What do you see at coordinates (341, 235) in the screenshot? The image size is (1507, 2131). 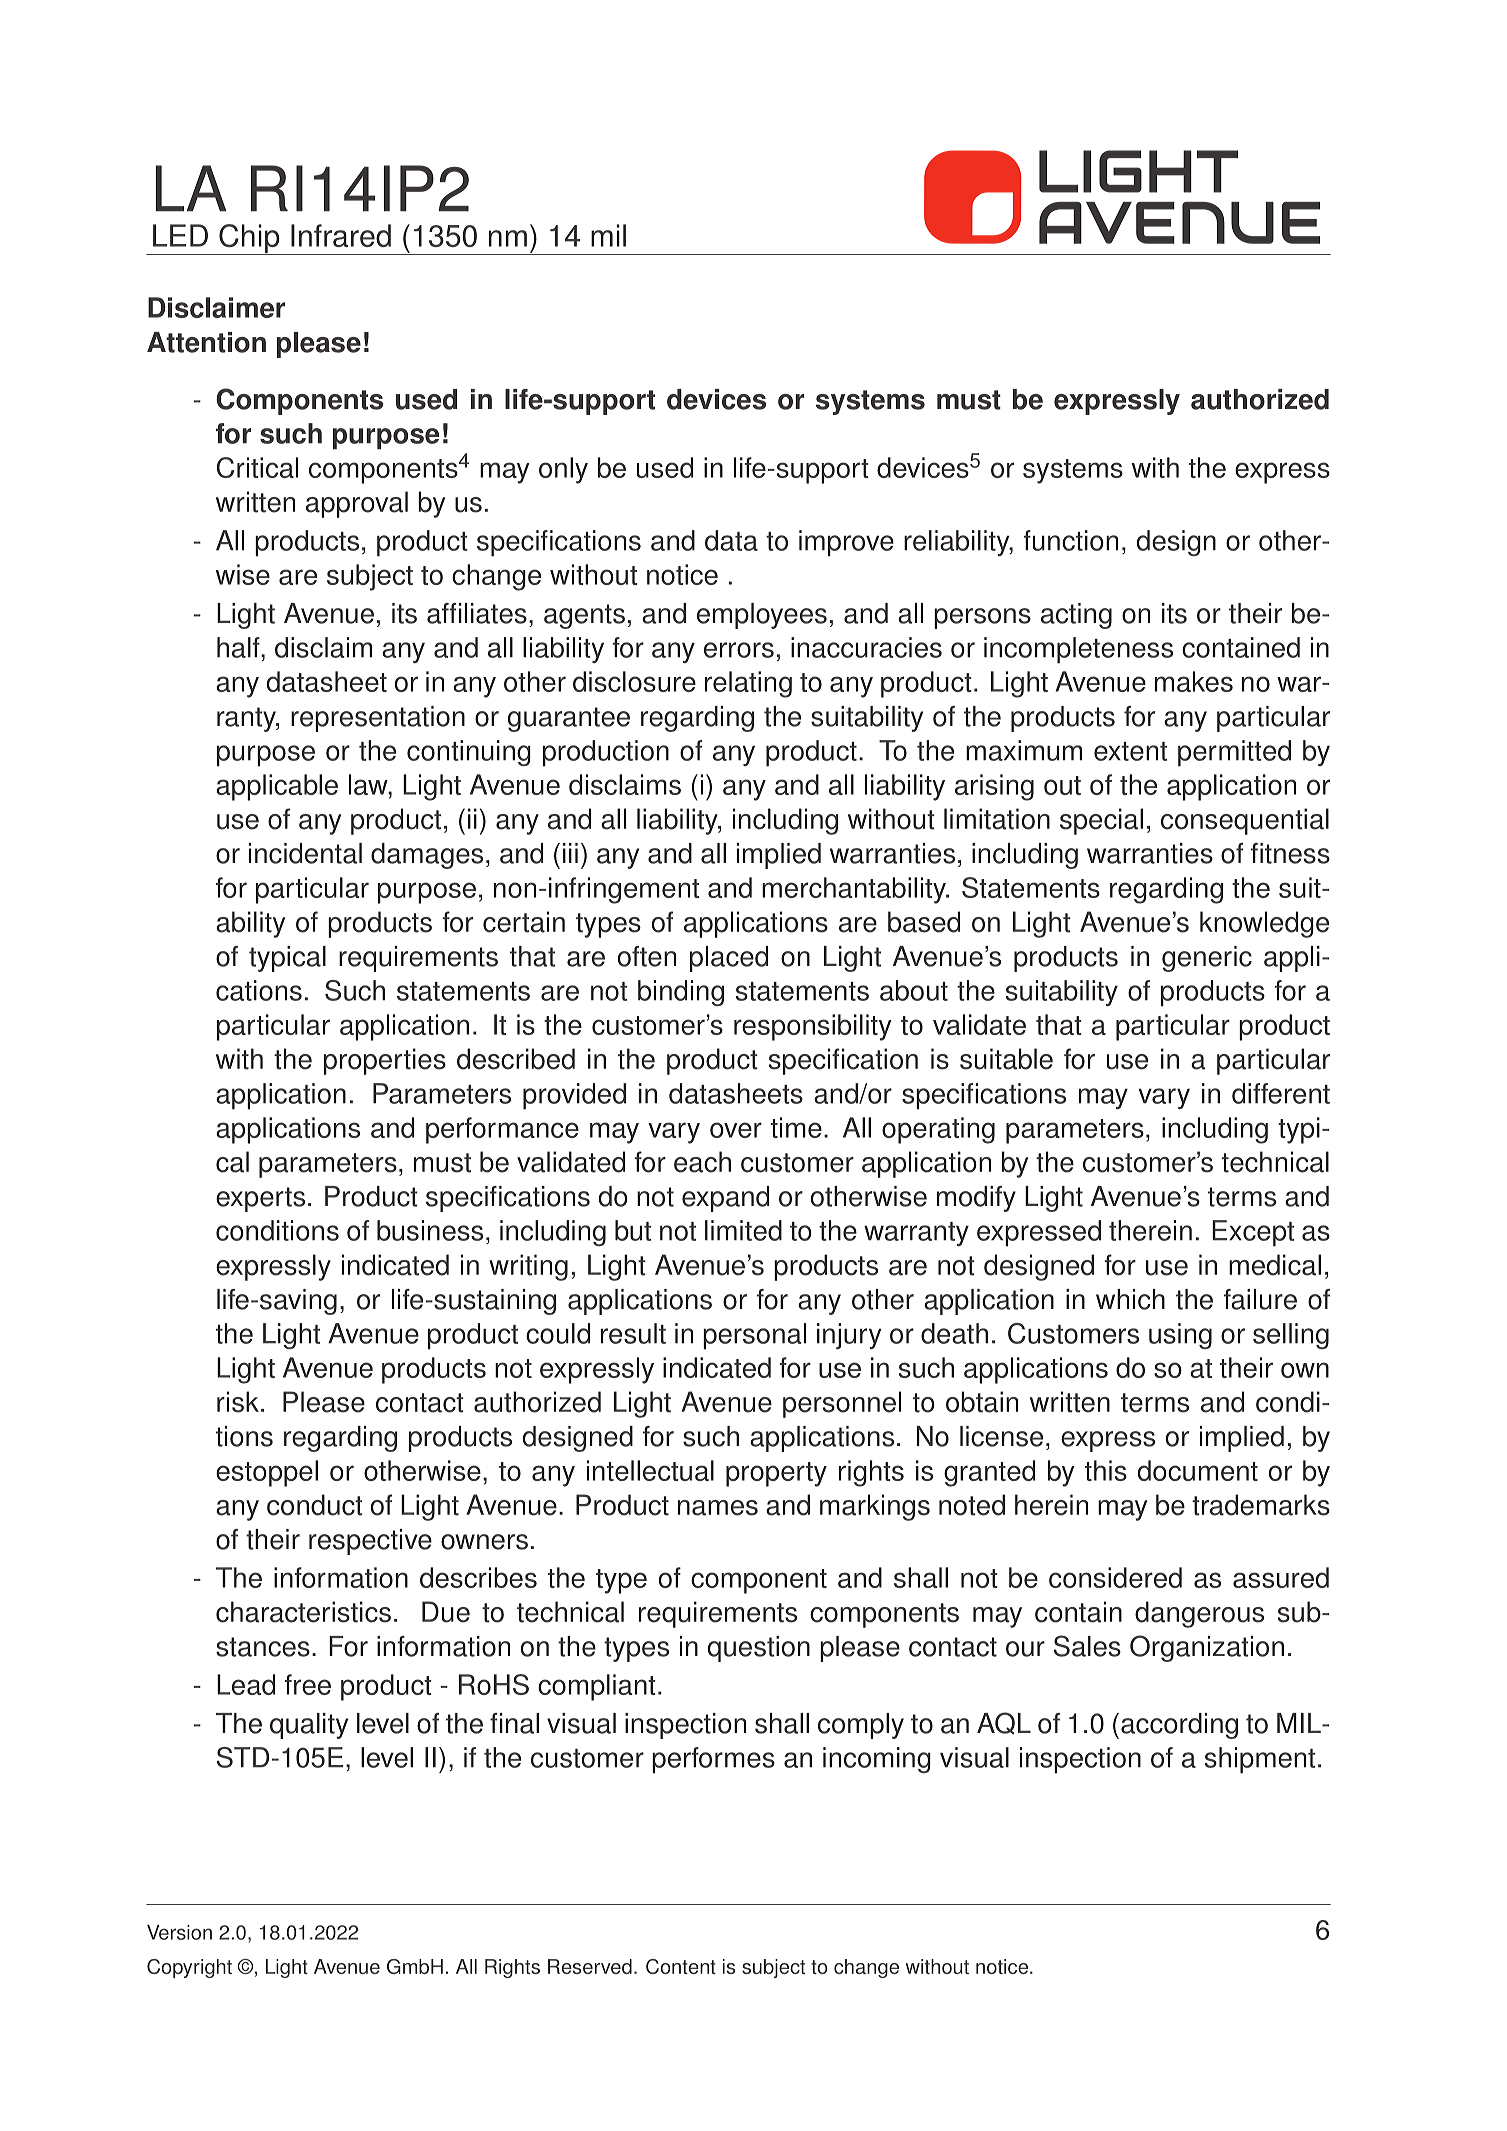 I see `Infrared` at bounding box center [341, 235].
